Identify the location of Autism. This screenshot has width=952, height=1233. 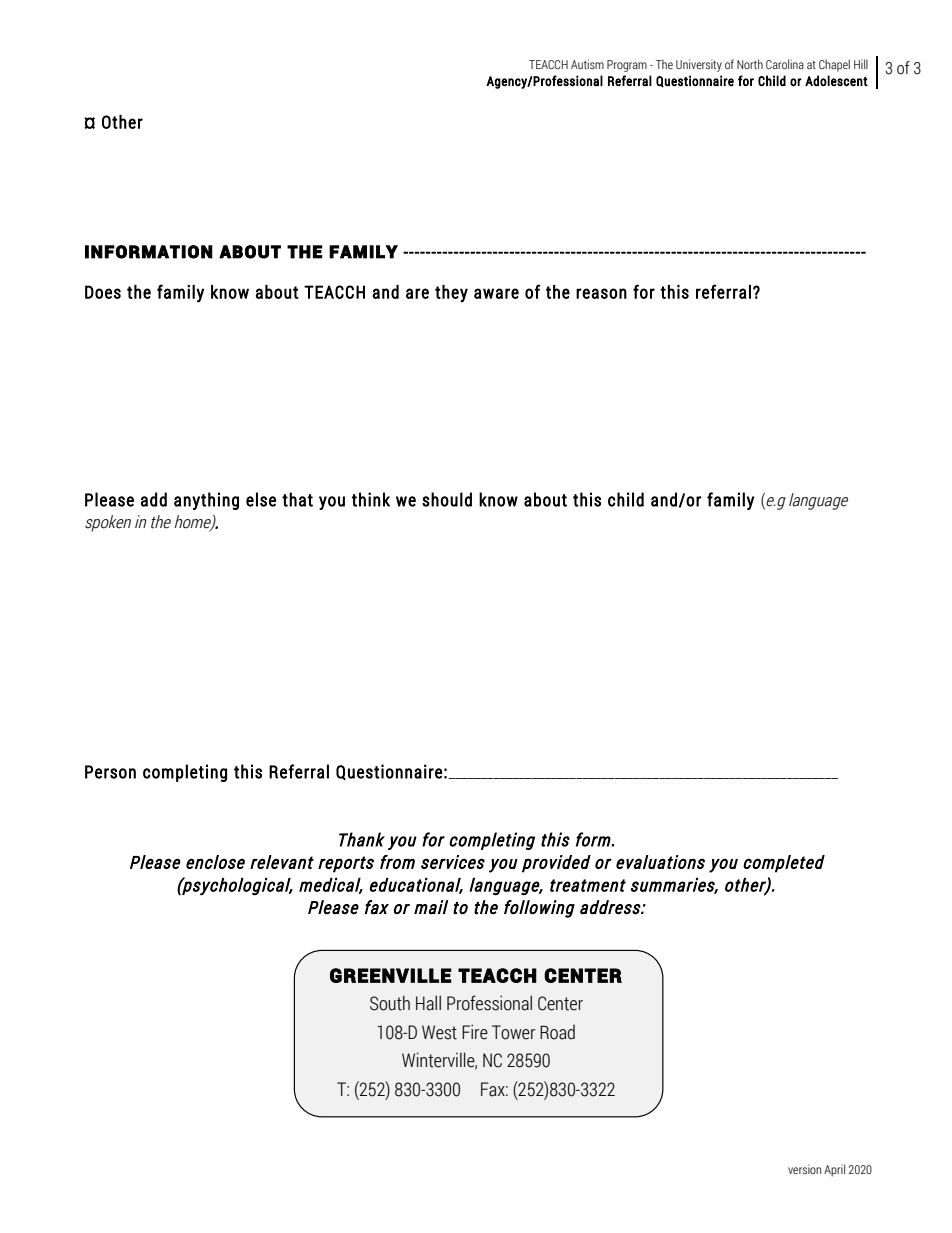
(587, 64).
